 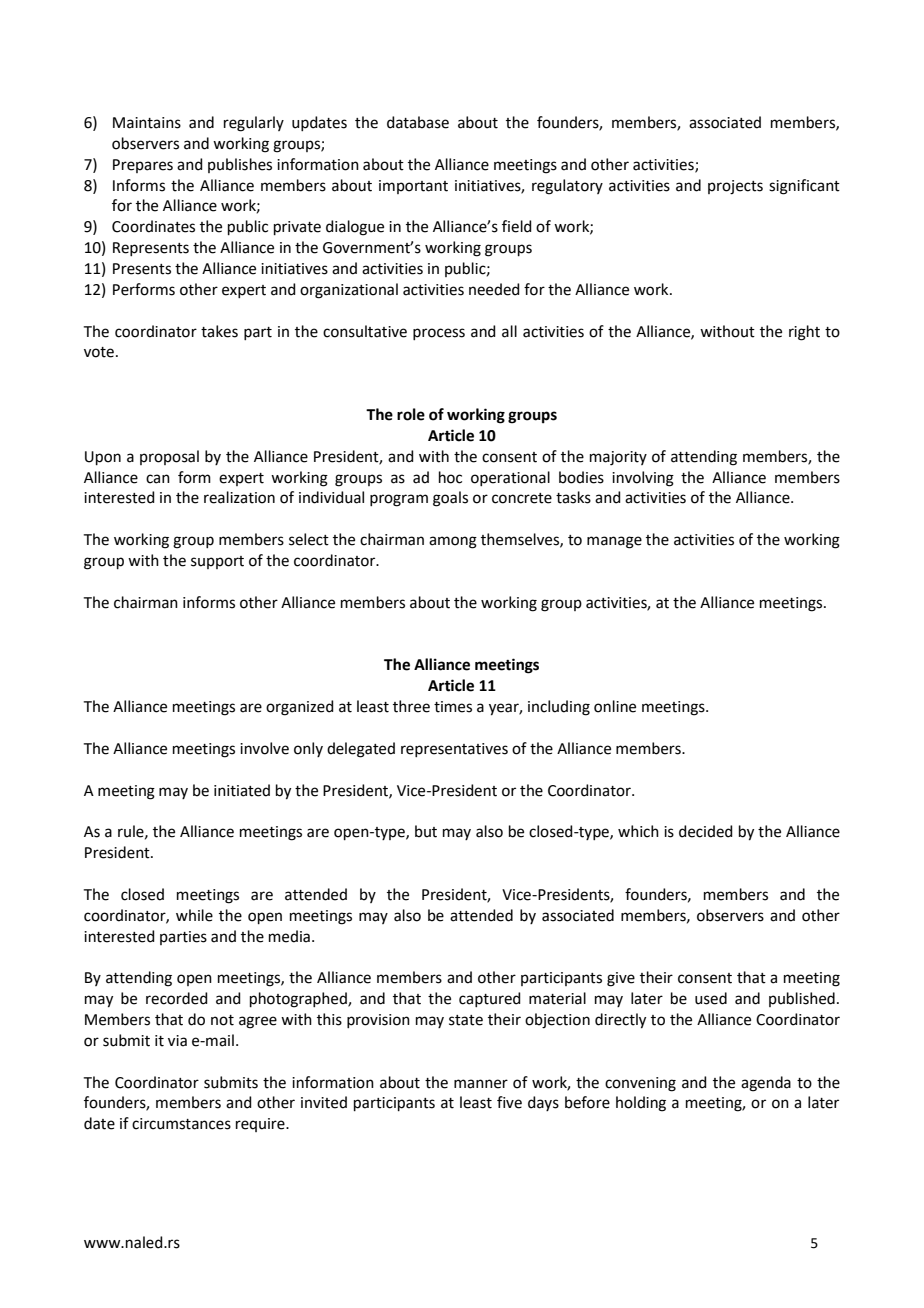 What do you see at coordinates (453, 542) in the image?
I see `among` at bounding box center [453, 542].
